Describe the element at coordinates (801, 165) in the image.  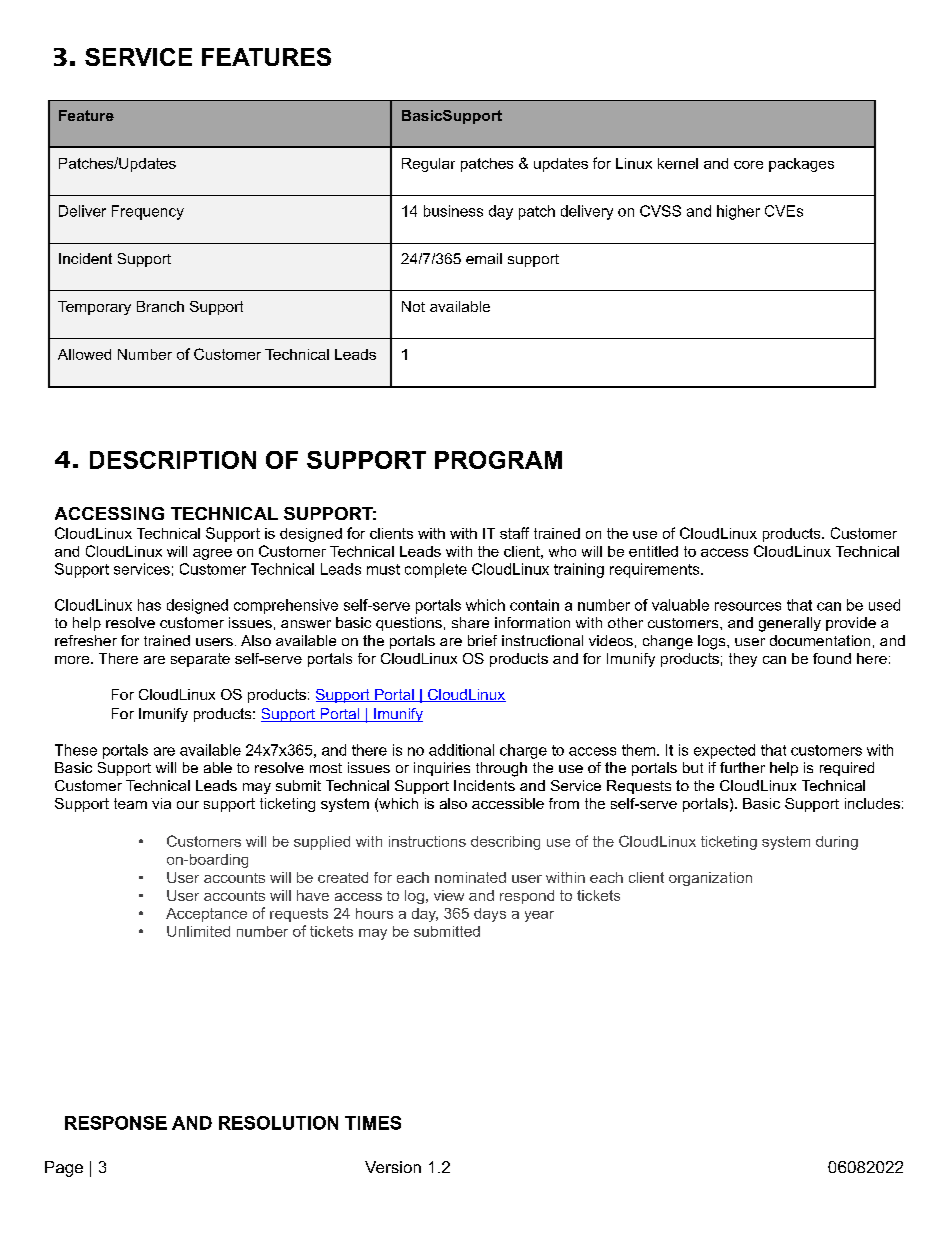
I see `packages` at that location.
